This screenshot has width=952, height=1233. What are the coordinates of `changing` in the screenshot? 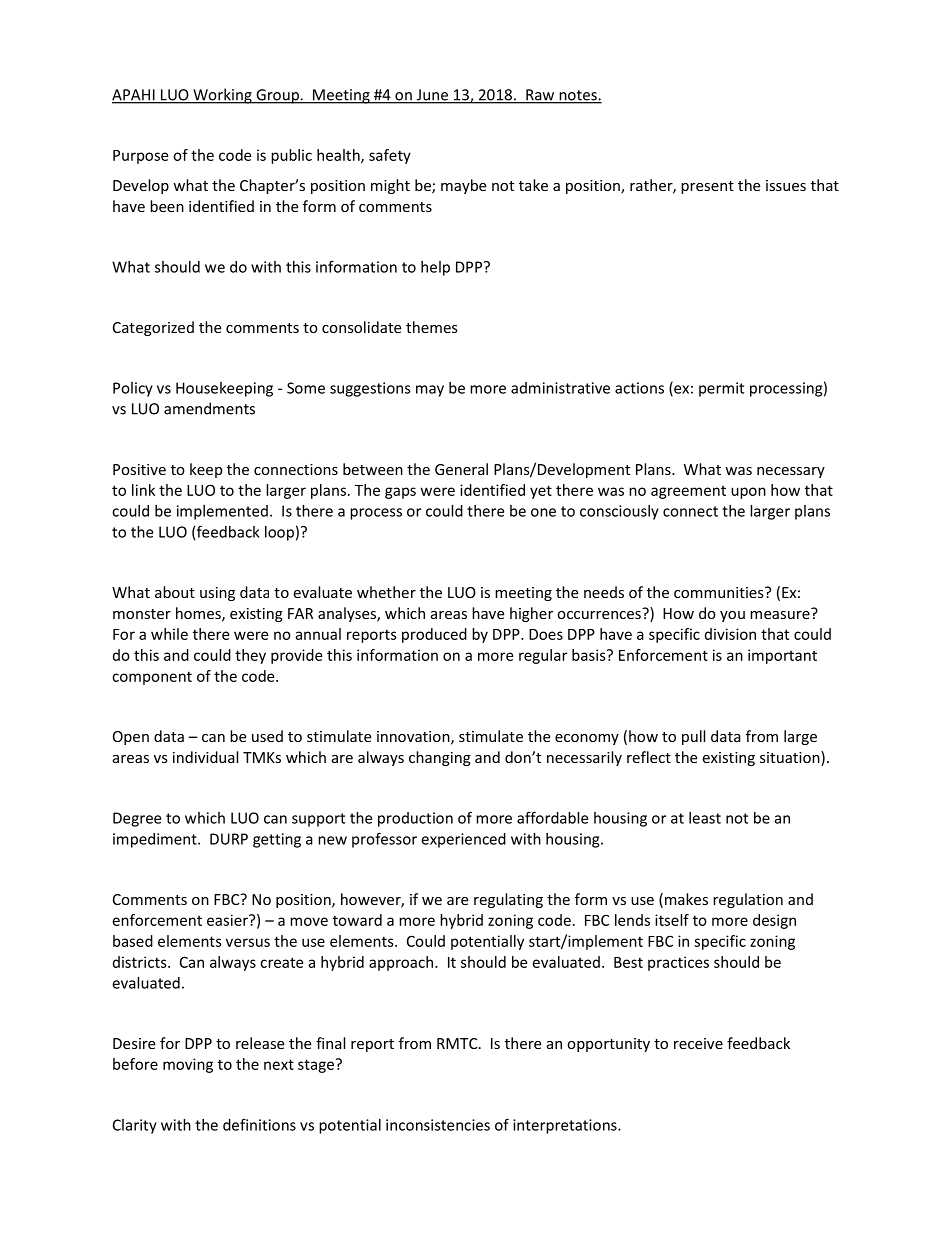 It's located at (440, 758).
